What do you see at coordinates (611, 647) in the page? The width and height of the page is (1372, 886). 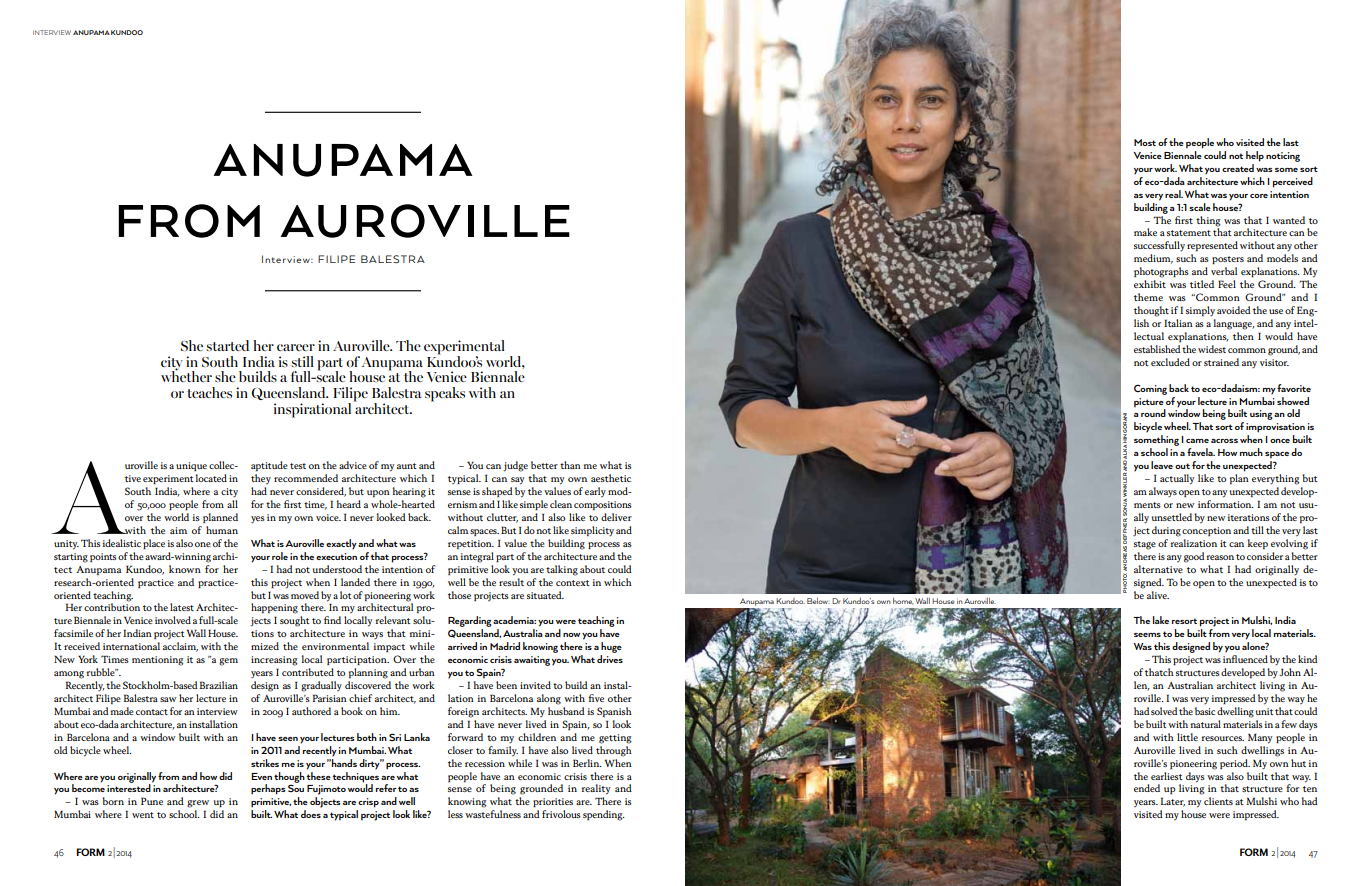 I see `huge` at bounding box center [611, 647].
